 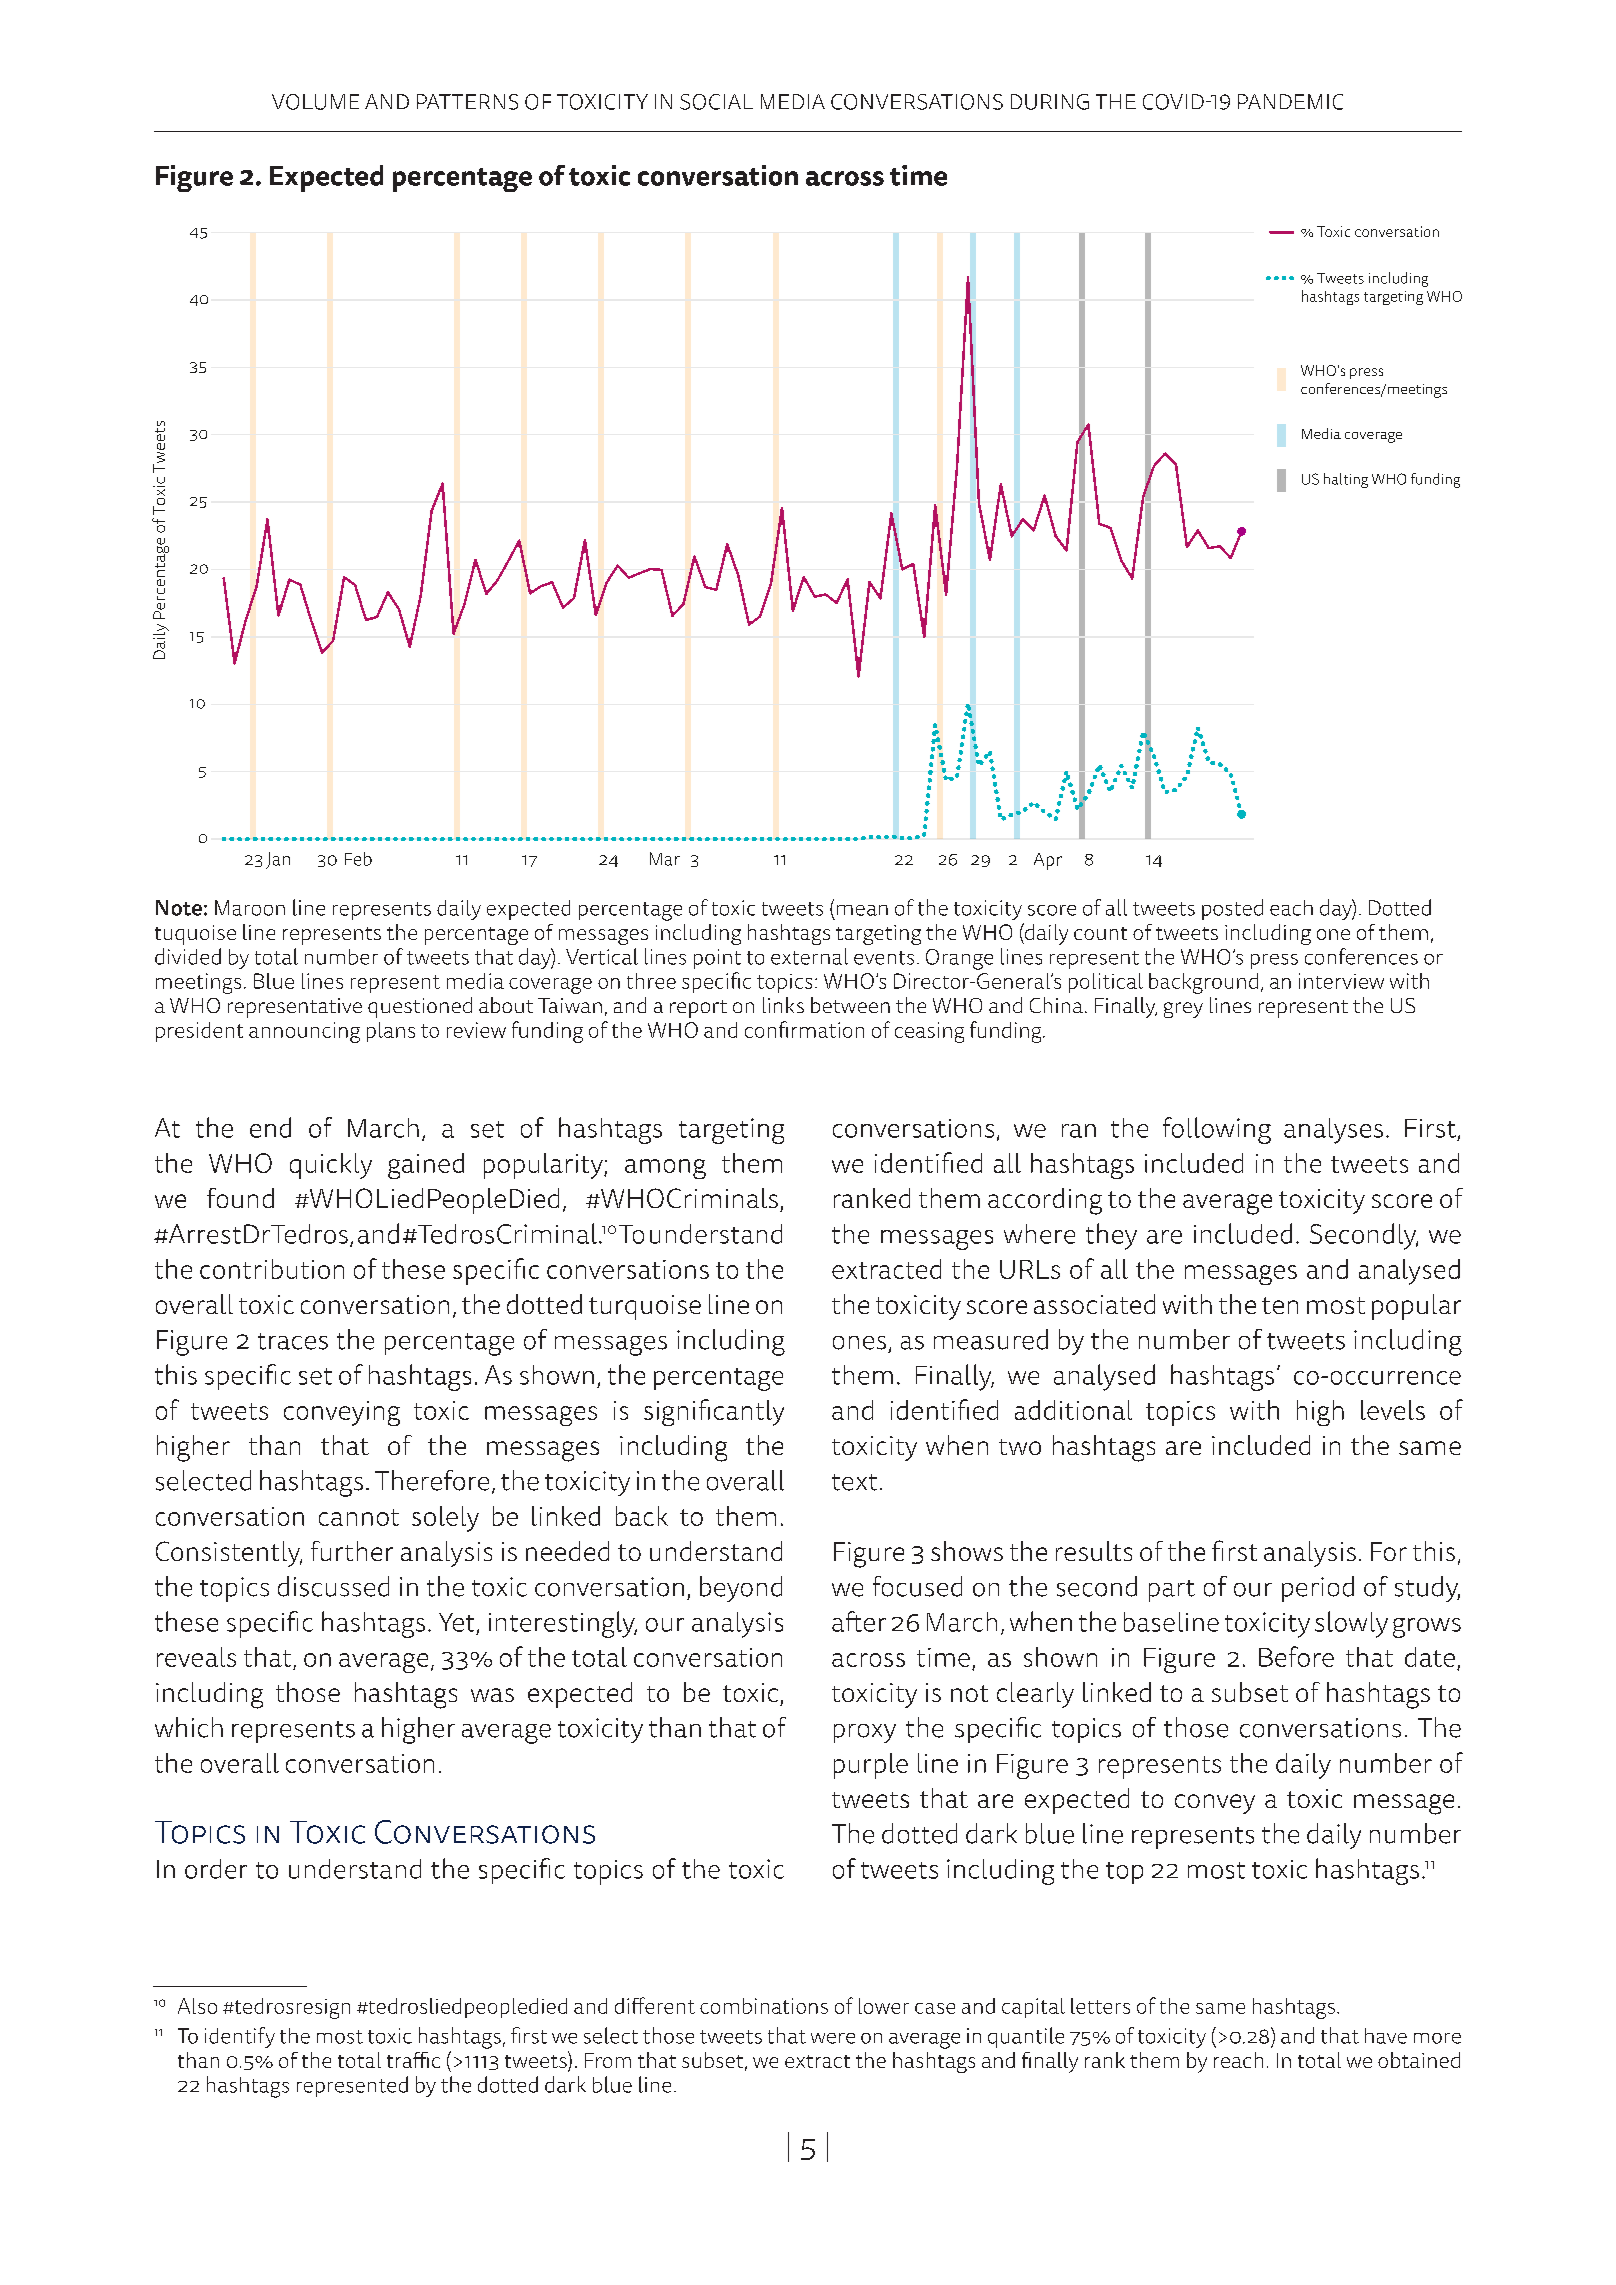 What do you see at coordinates (304, 1032) in the page?
I see `announcing` at bounding box center [304, 1032].
